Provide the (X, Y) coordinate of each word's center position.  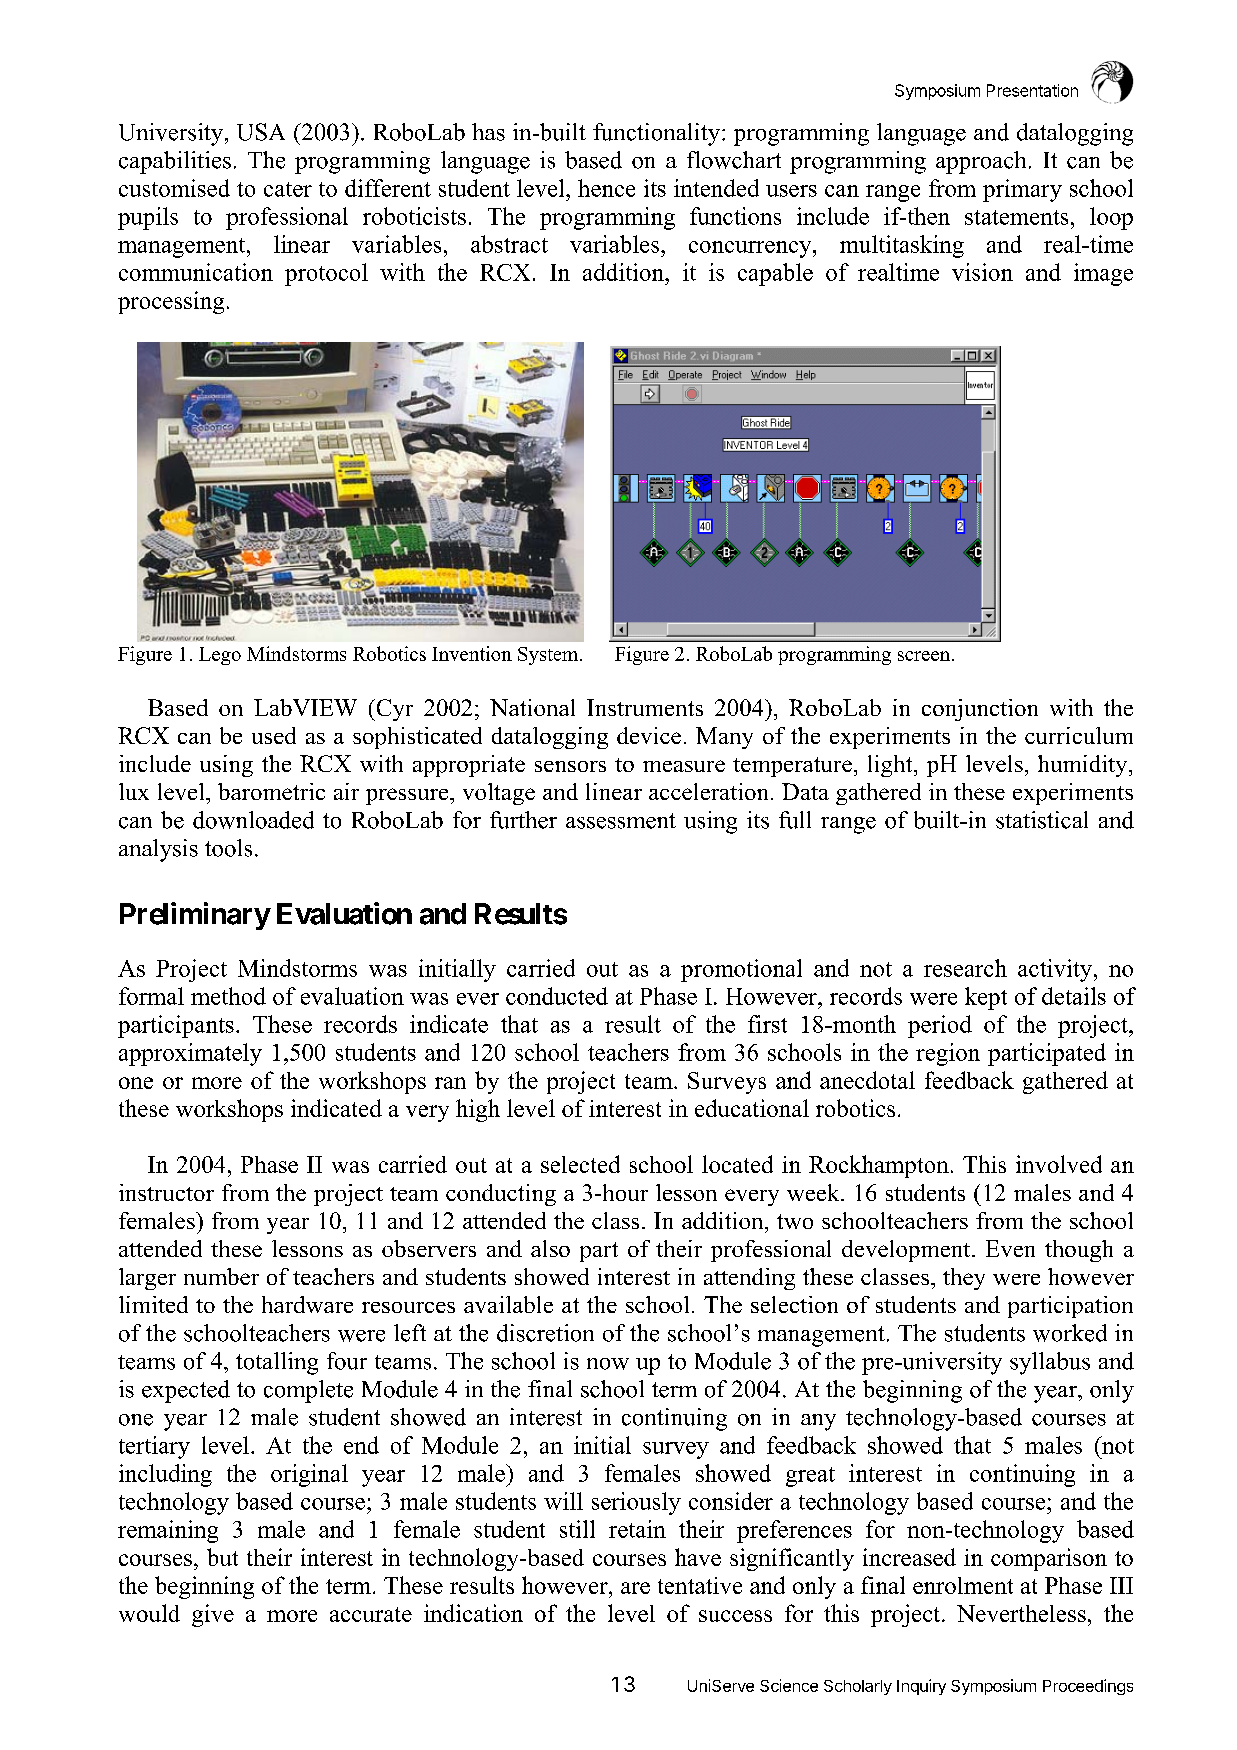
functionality (656, 134)
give (213, 1615)
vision (982, 272)
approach (981, 162)
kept (986, 998)
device (649, 735)
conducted (557, 996)
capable (775, 274)
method (228, 996)
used (274, 735)
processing (171, 302)
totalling (277, 1363)
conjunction (980, 710)
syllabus (1050, 1363)
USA (261, 132)
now (608, 1364)
